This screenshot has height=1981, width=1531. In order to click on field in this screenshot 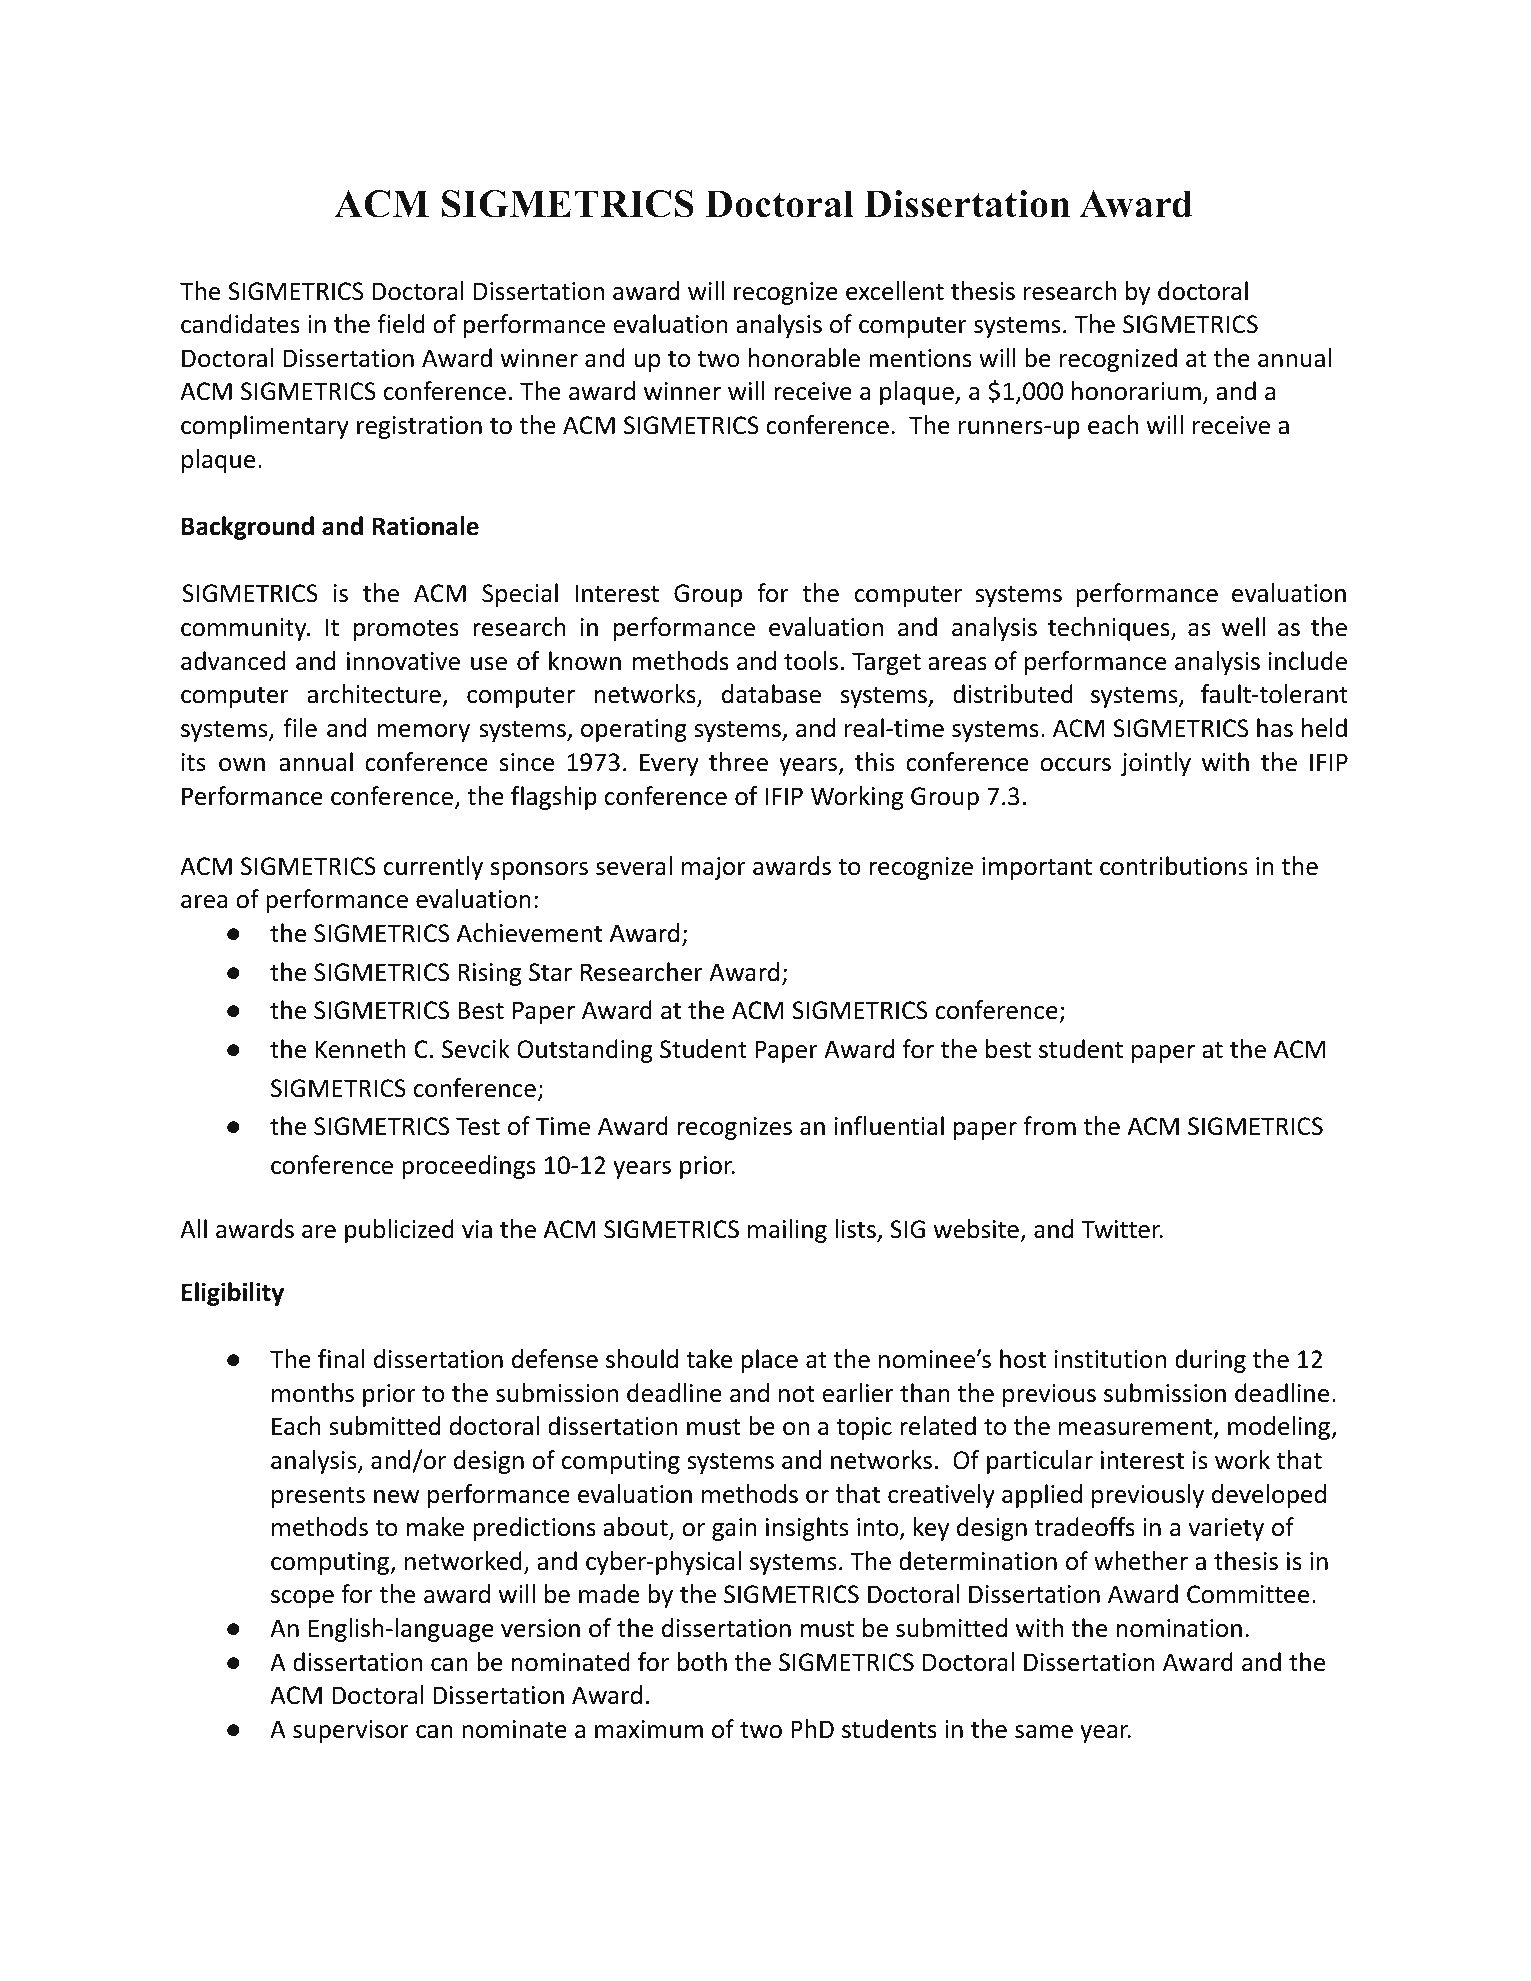, I will do `click(401, 324)`.
